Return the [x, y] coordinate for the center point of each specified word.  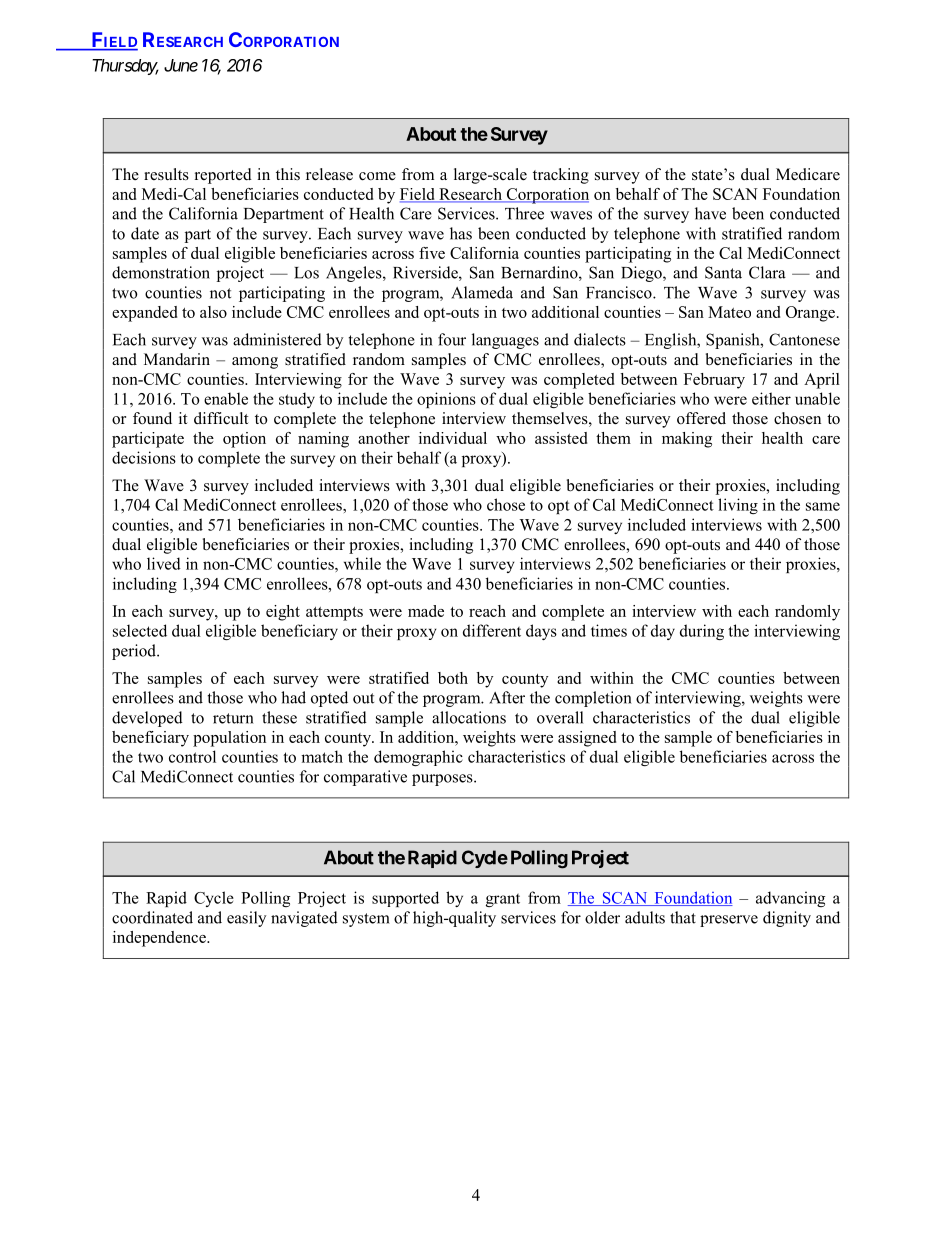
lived [164, 563]
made [426, 611]
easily [246, 919]
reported [223, 176]
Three [524, 213]
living [738, 506]
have [710, 213]
